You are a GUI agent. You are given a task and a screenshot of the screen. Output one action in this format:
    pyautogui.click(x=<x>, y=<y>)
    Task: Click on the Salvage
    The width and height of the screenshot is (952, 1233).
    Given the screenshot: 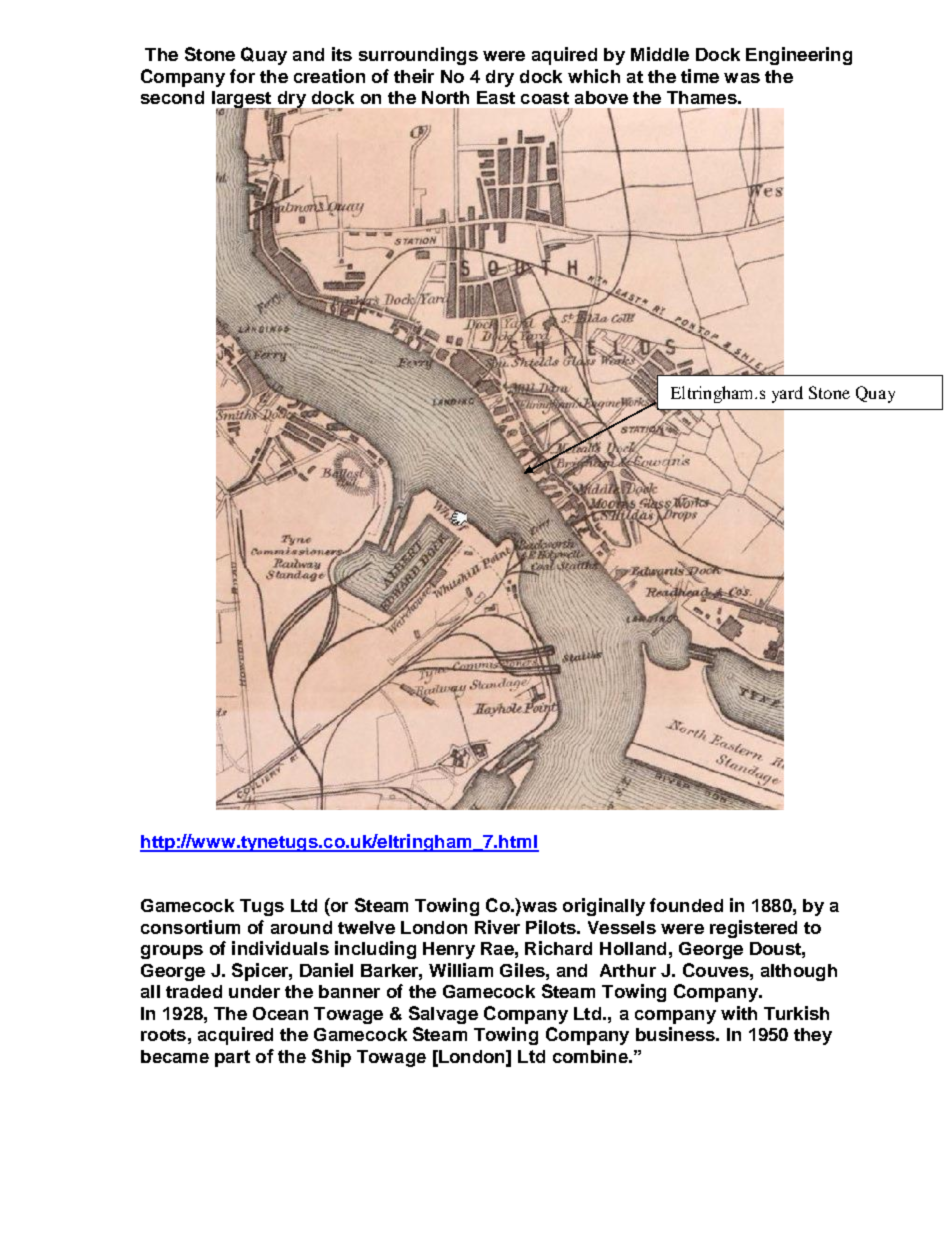 What is the action you would take?
    pyautogui.click(x=443, y=1015)
